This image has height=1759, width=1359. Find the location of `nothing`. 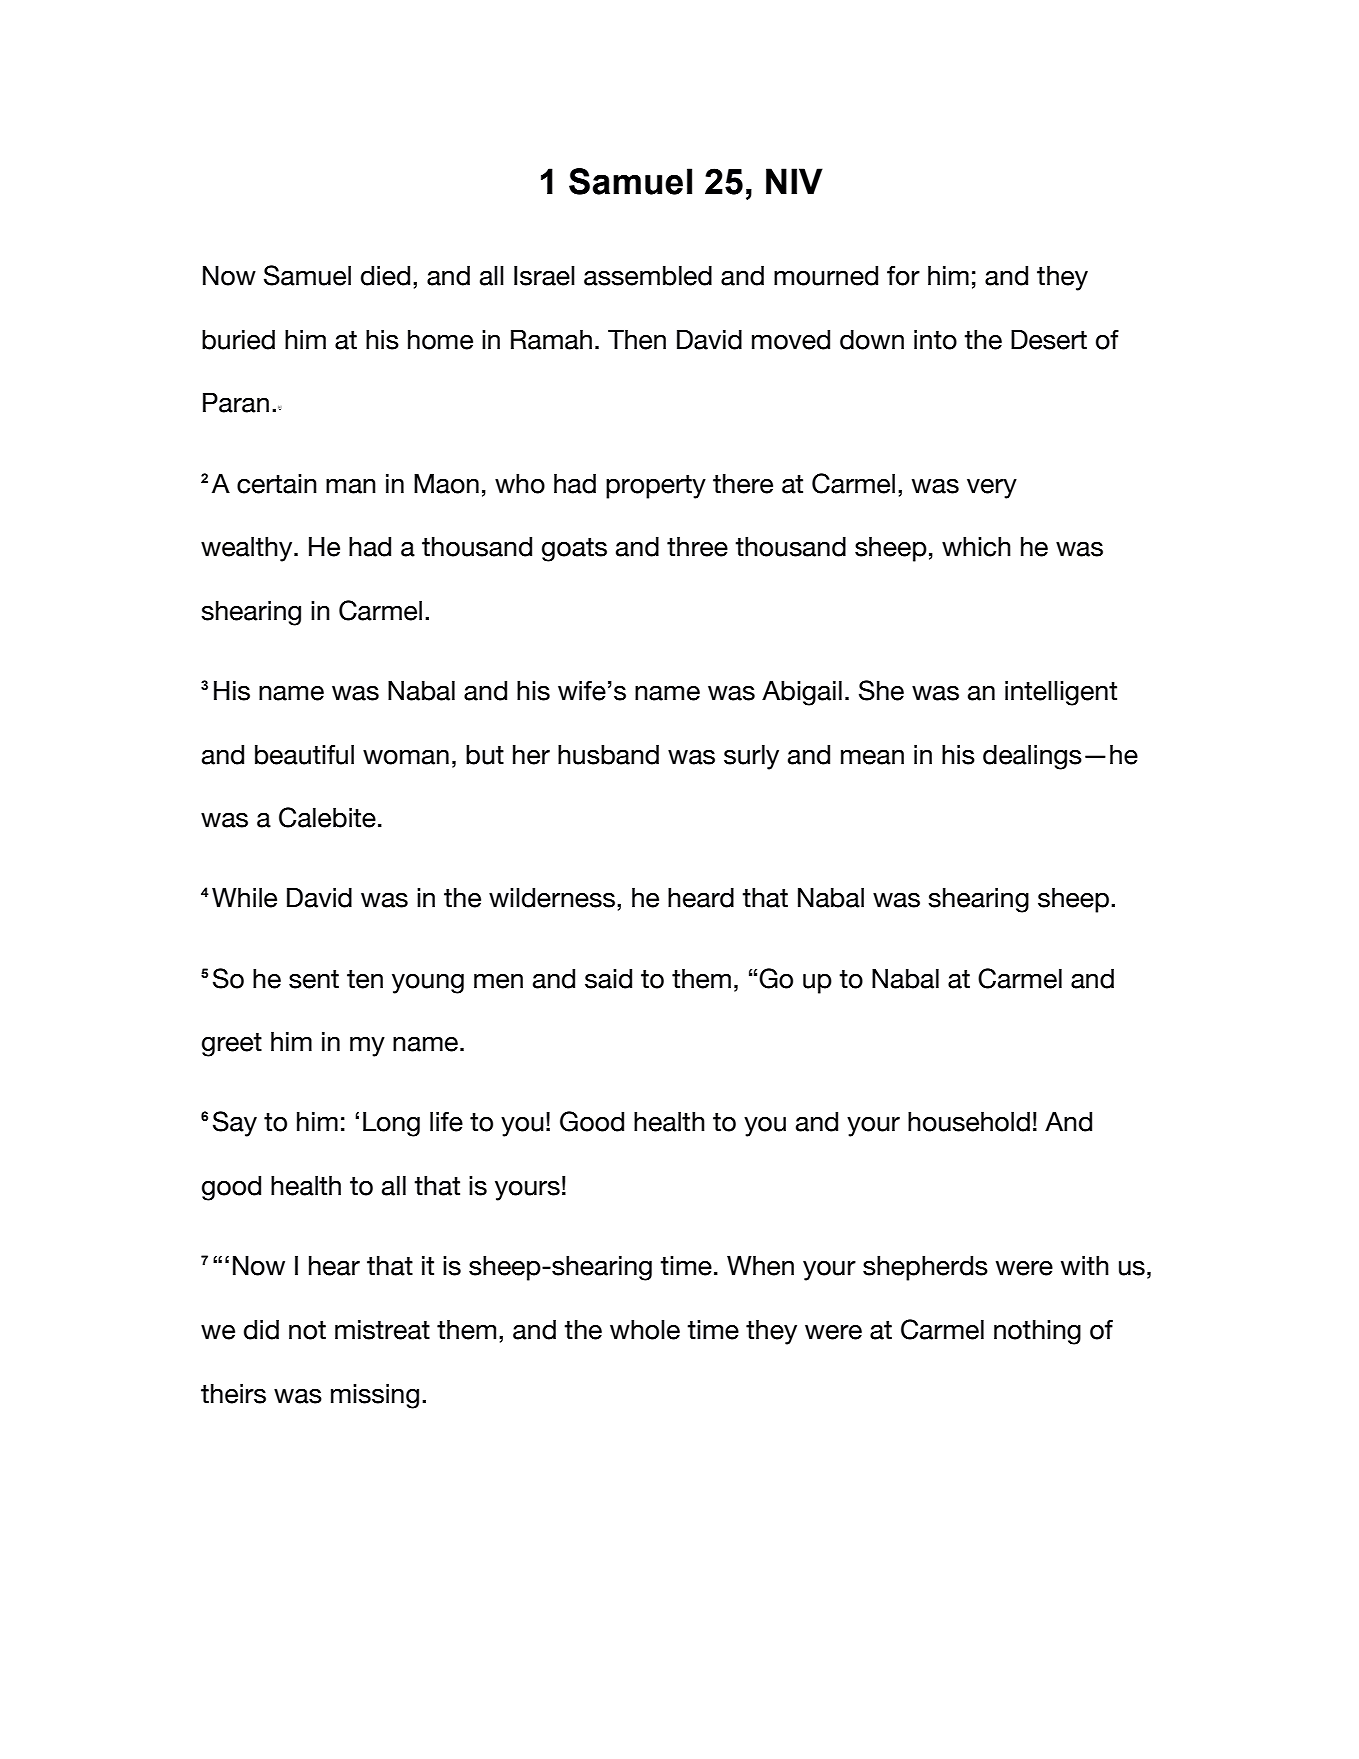

nothing is located at coordinates (1037, 1332).
